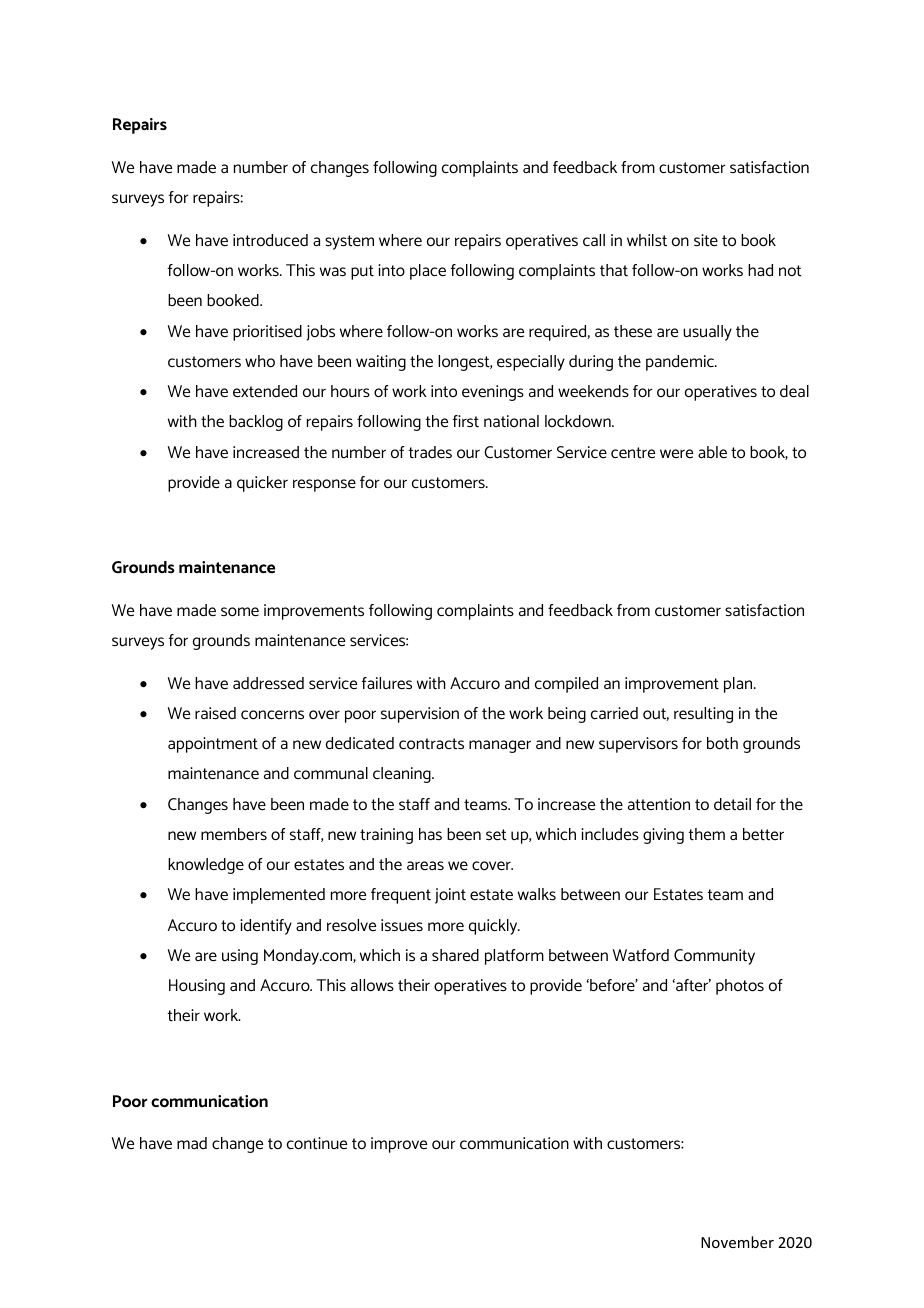 The height and width of the image is (1308, 924). I want to click on November, so click(737, 1242).
